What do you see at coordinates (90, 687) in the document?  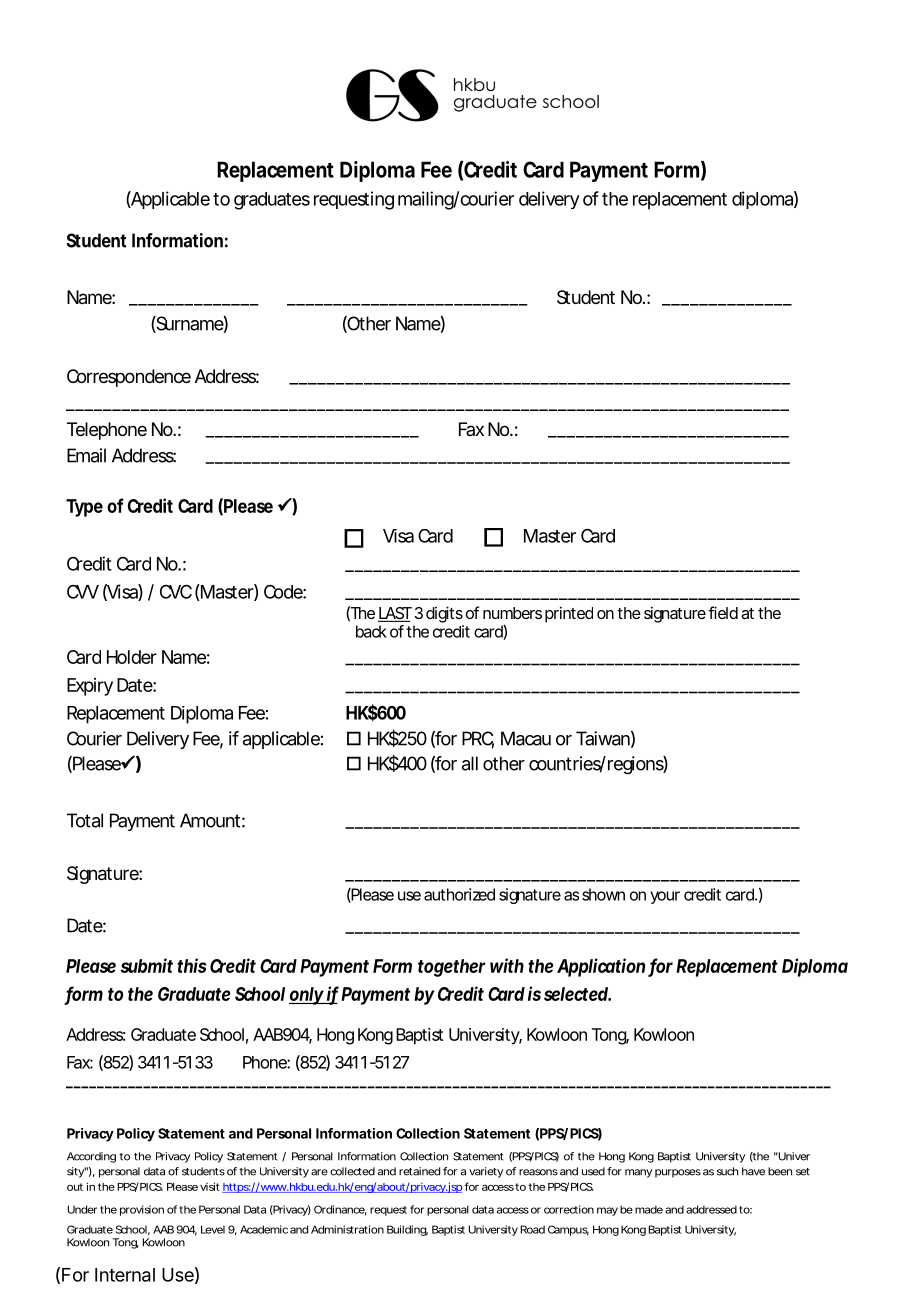 I see `Expiry` at bounding box center [90, 687].
